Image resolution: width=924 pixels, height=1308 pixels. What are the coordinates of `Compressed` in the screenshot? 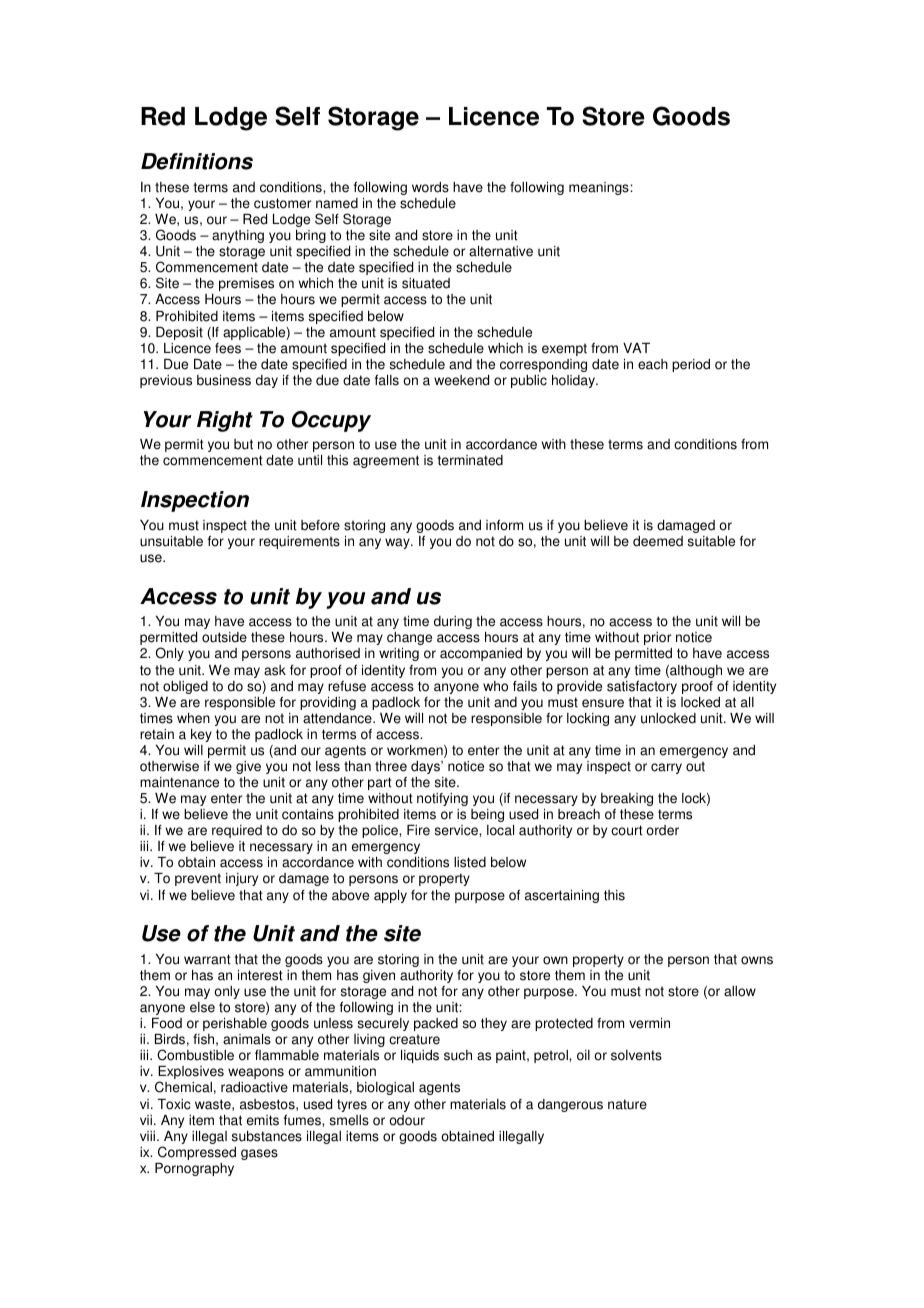 It's located at (197, 1153).
